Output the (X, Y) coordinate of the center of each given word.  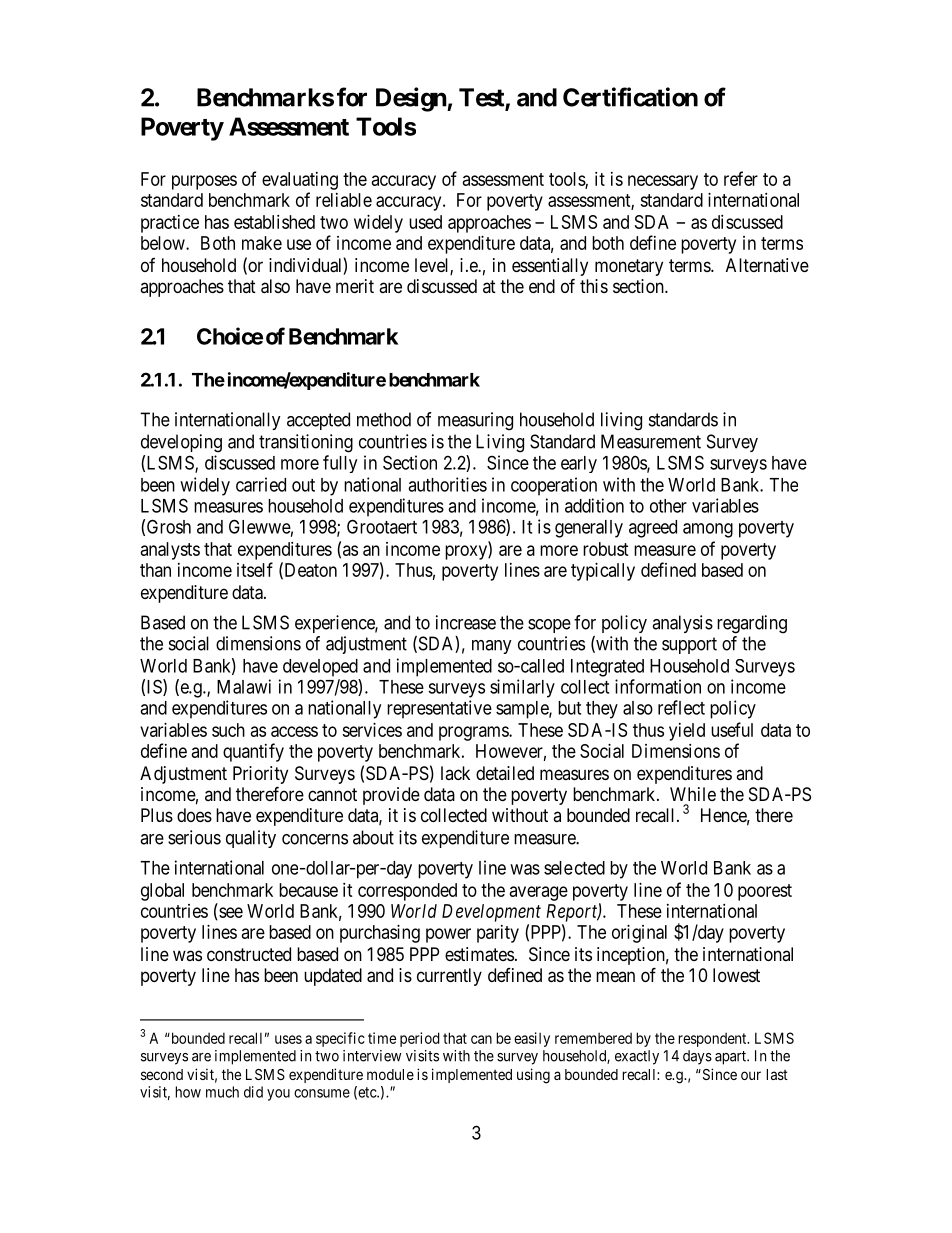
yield (687, 732)
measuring (475, 421)
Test (482, 98)
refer (741, 178)
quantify (253, 752)
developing (181, 443)
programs (474, 733)
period (420, 1039)
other (668, 506)
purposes (204, 182)
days (697, 1057)
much (222, 1092)
